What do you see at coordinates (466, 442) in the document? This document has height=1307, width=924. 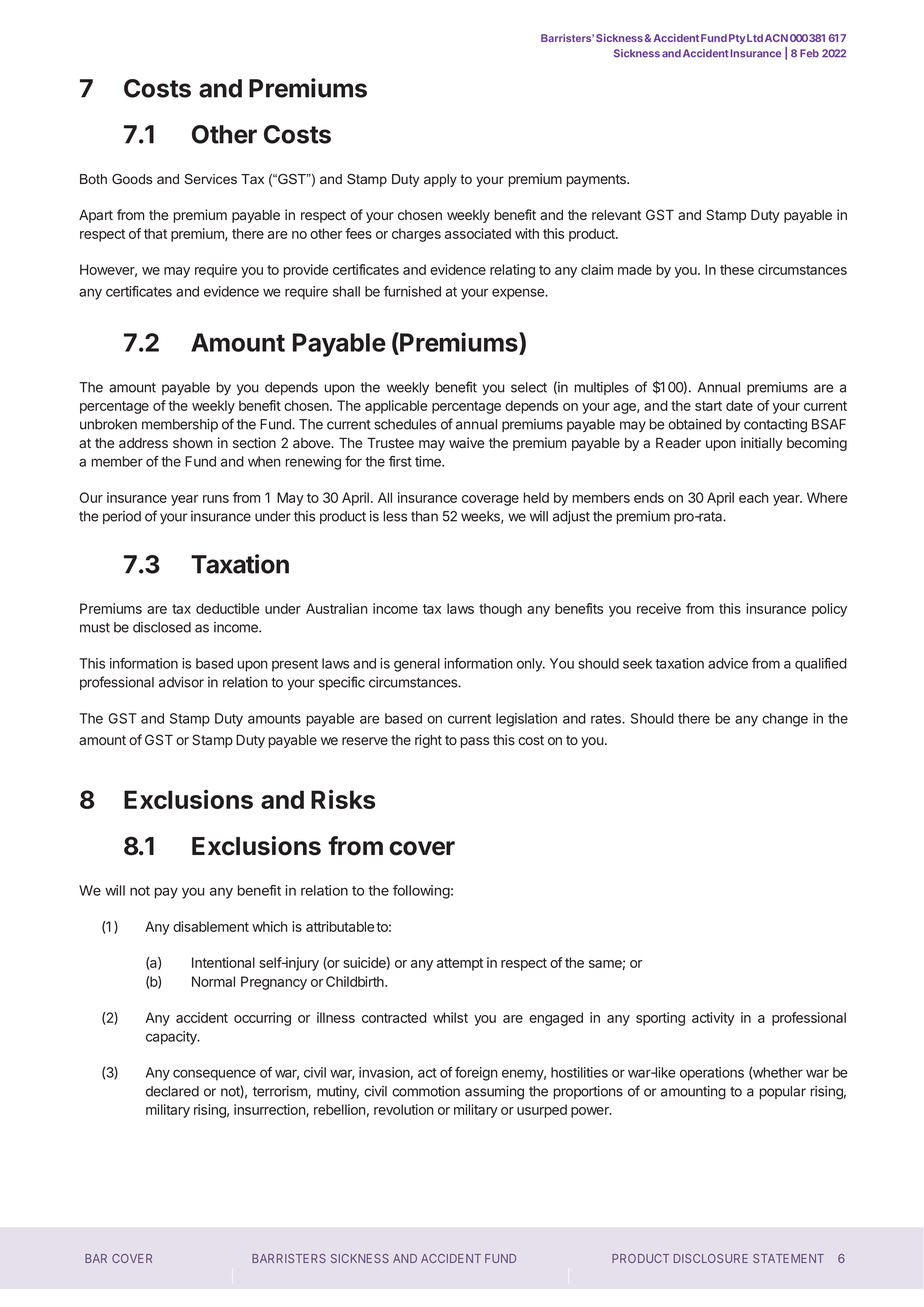 I see `waive` at bounding box center [466, 442].
